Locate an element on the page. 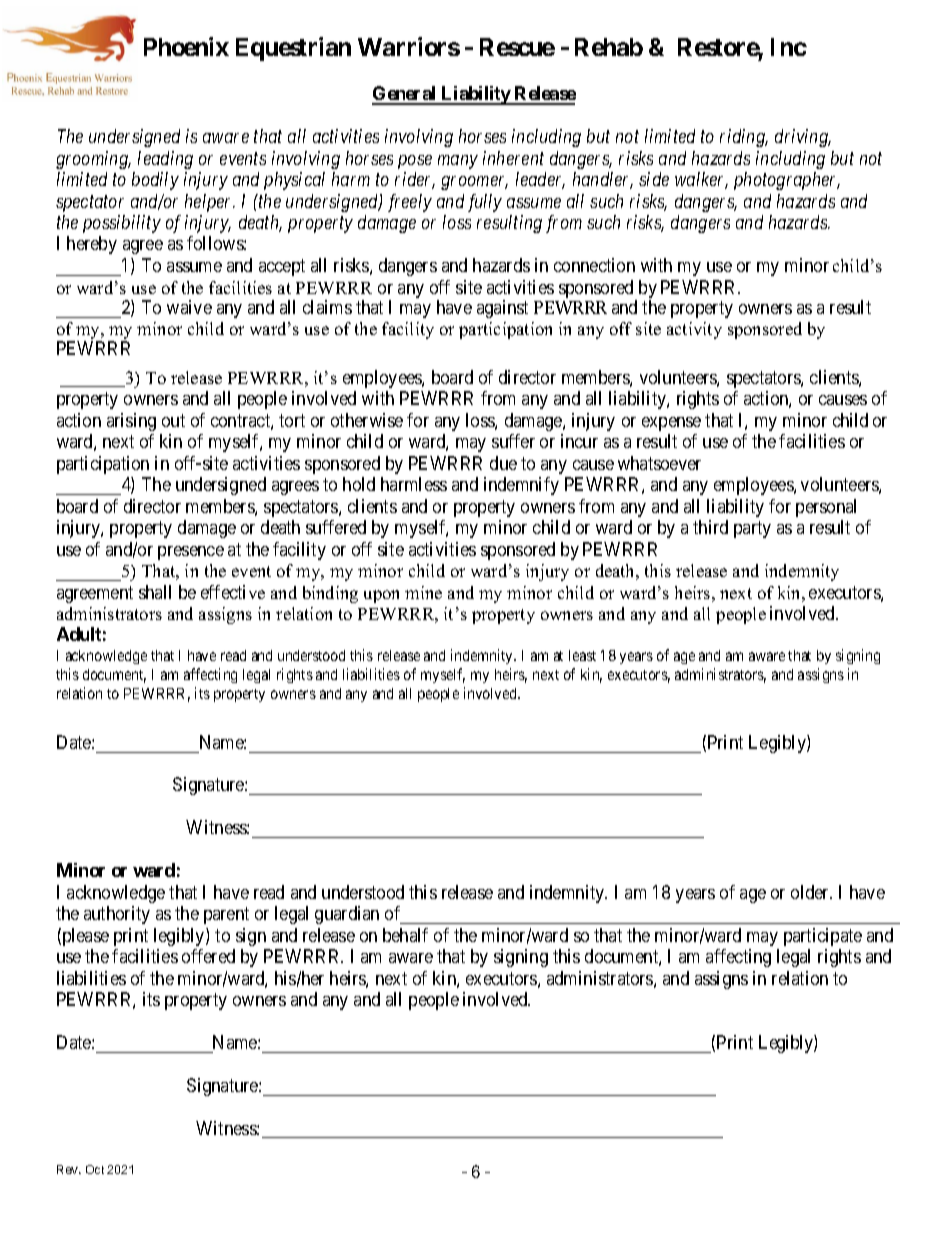 This document has height=1233, width=952. due is located at coordinates (503, 463).
